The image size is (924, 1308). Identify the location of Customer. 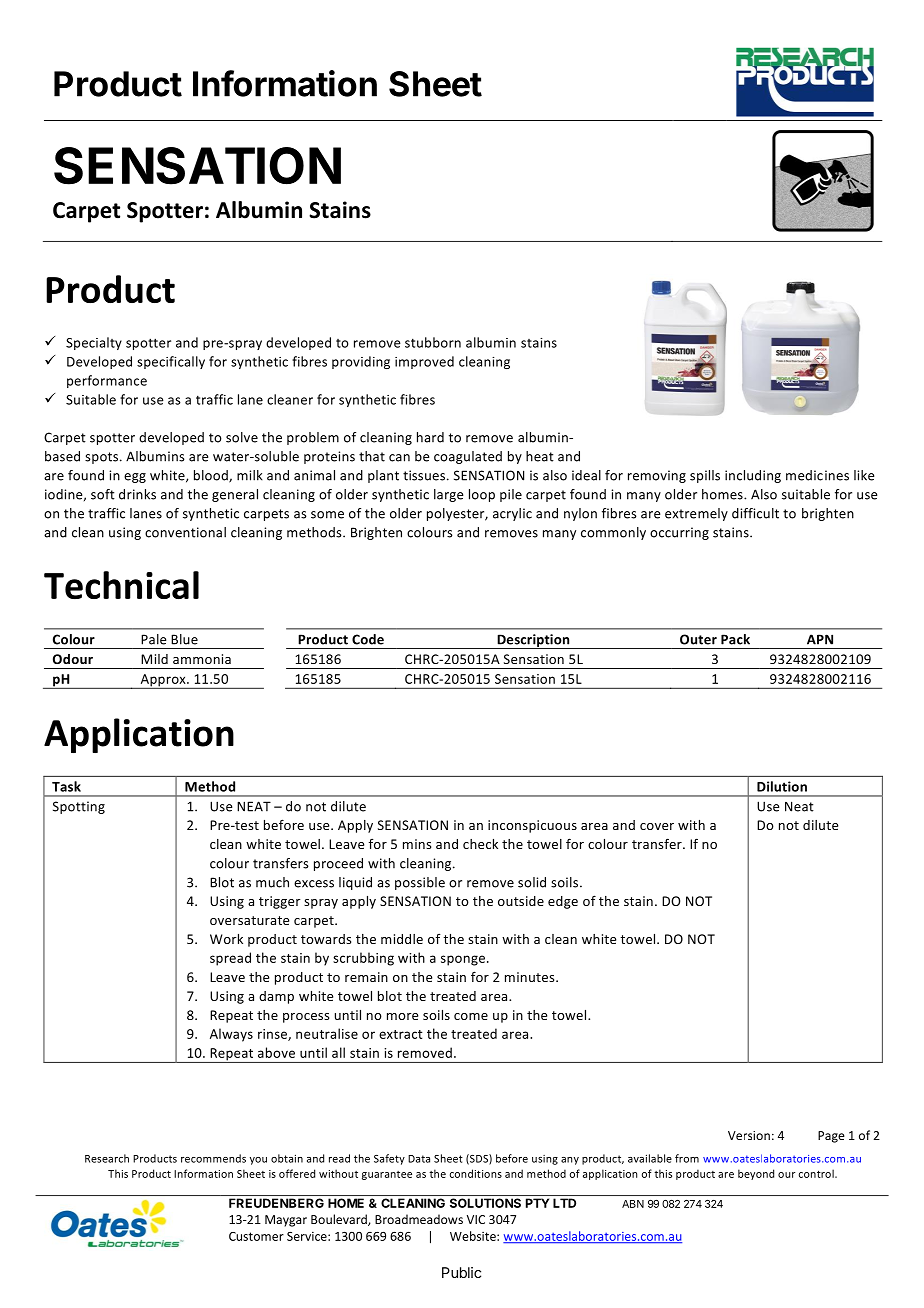
(256, 1236).
